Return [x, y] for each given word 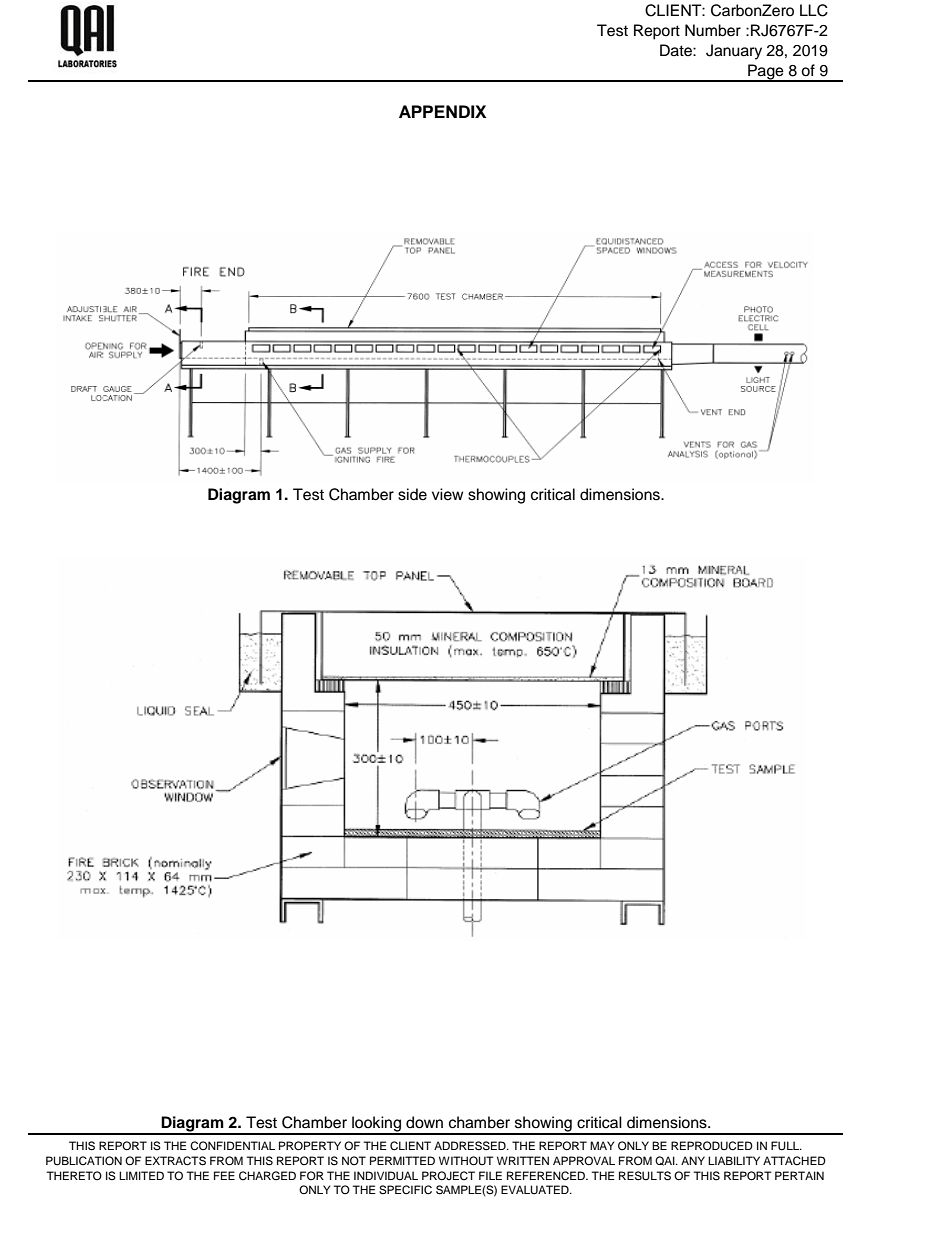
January [734, 52]
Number [713, 30]
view [447, 494]
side [412, 494]
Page [766, 73]
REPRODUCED [712, 1146]
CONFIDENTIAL [232, 1146]
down [424, 1122]
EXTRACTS [175, 1161]
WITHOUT [466, 1161]
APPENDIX [442, 111]
